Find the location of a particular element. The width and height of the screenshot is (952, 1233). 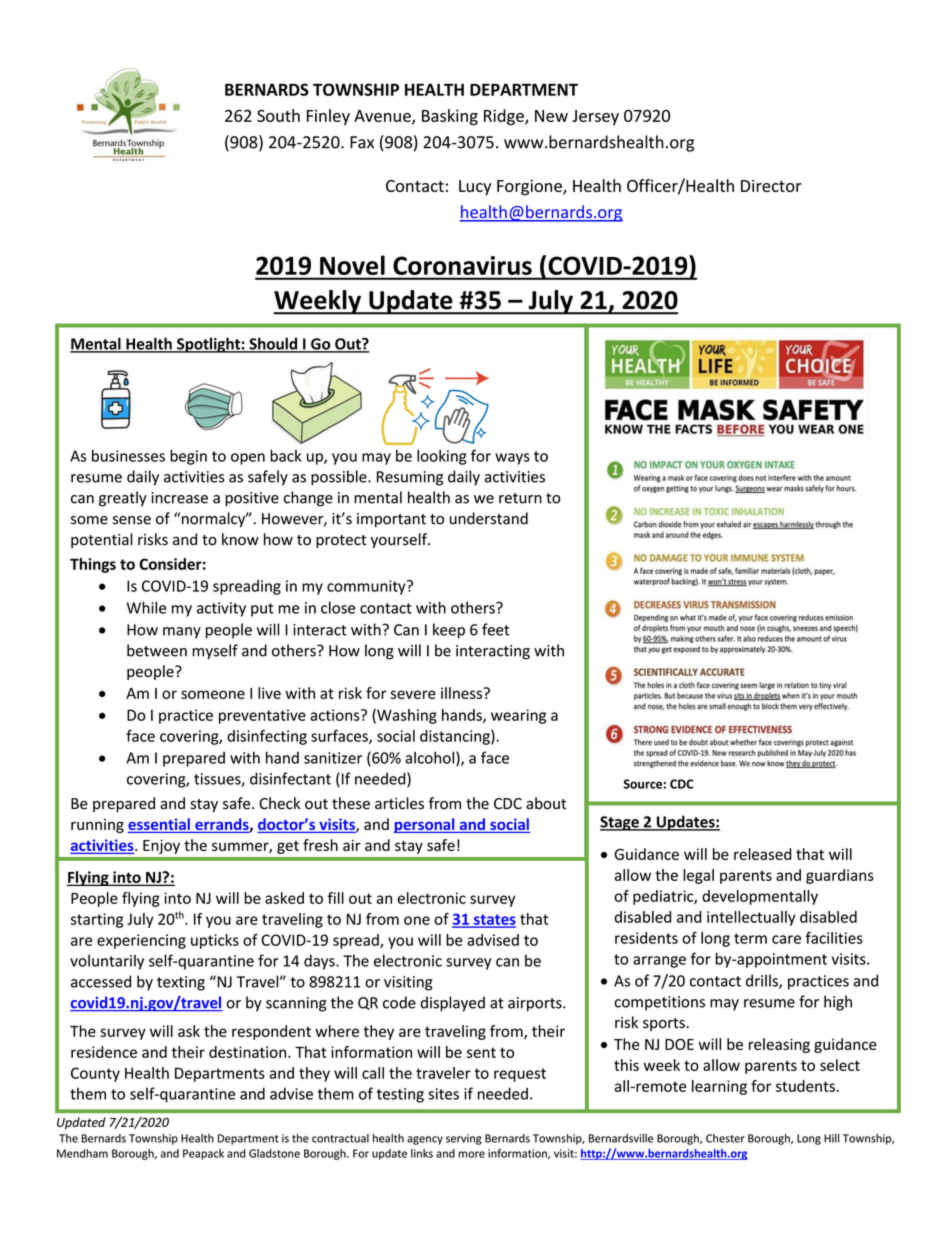

feet is located at coordinates (496, 629).
